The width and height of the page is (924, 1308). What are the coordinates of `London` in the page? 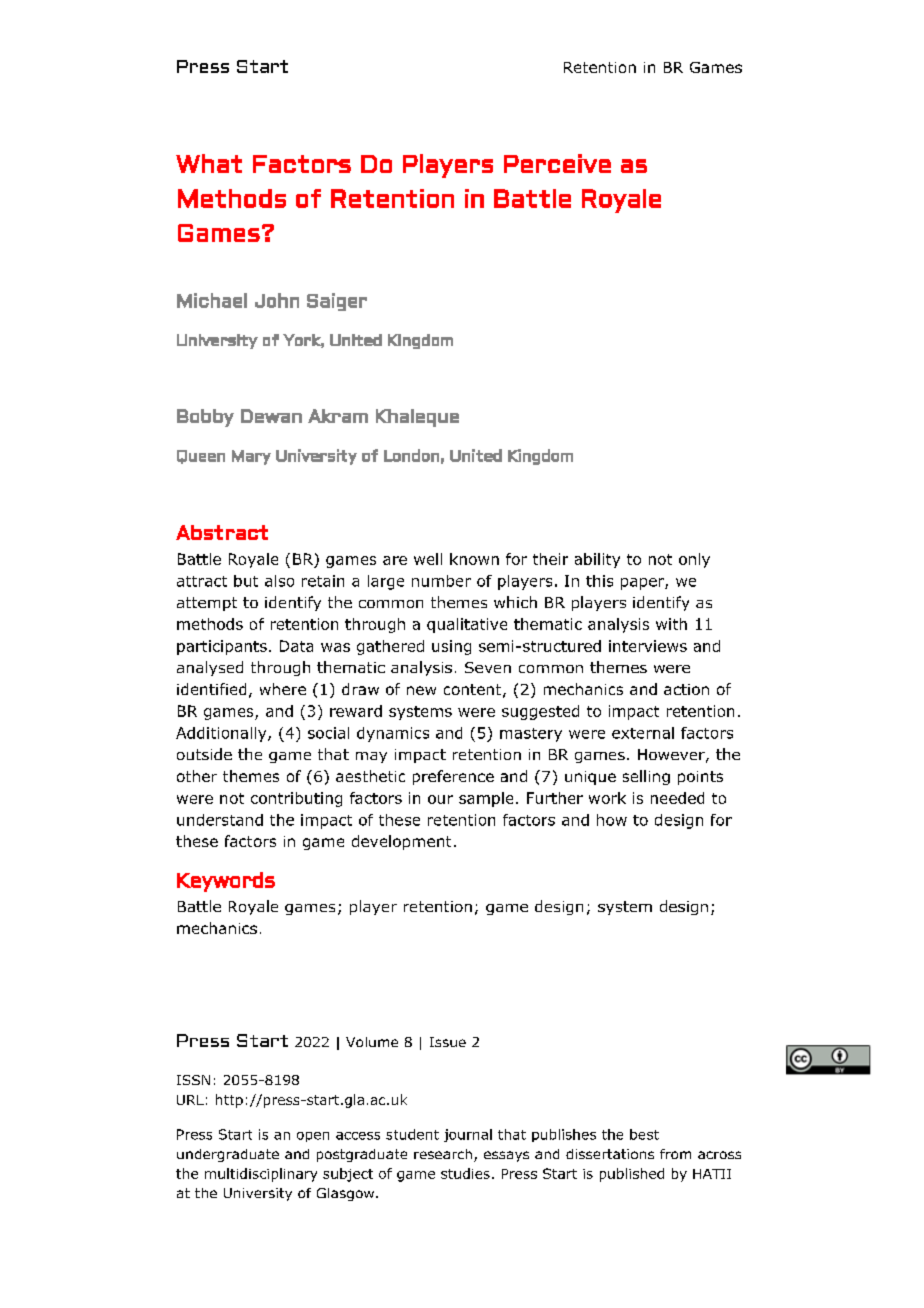 It's located at (411, 455).
